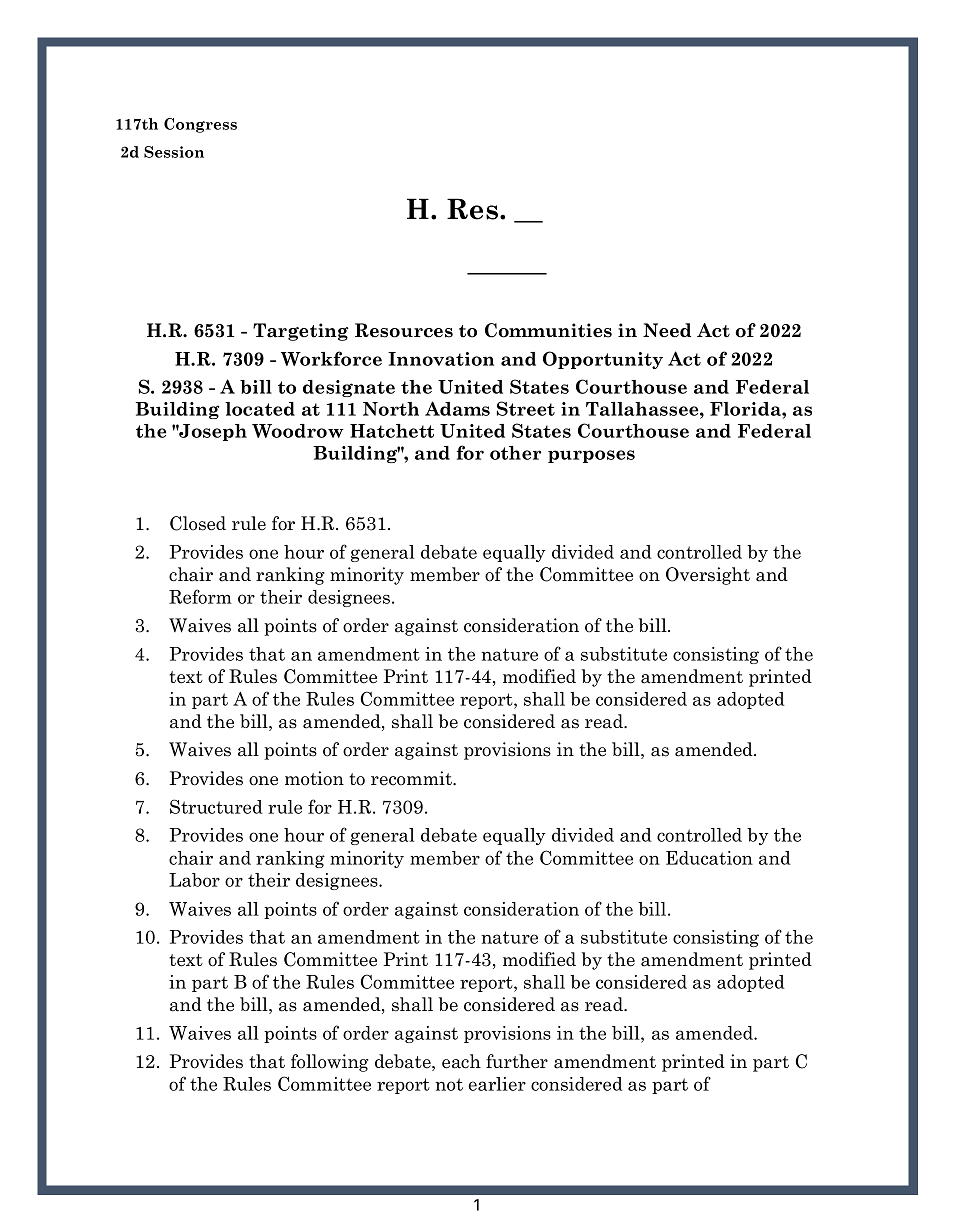 The width and height of the image is (955, 1232). I want to click on following, so click(330, 1063).
